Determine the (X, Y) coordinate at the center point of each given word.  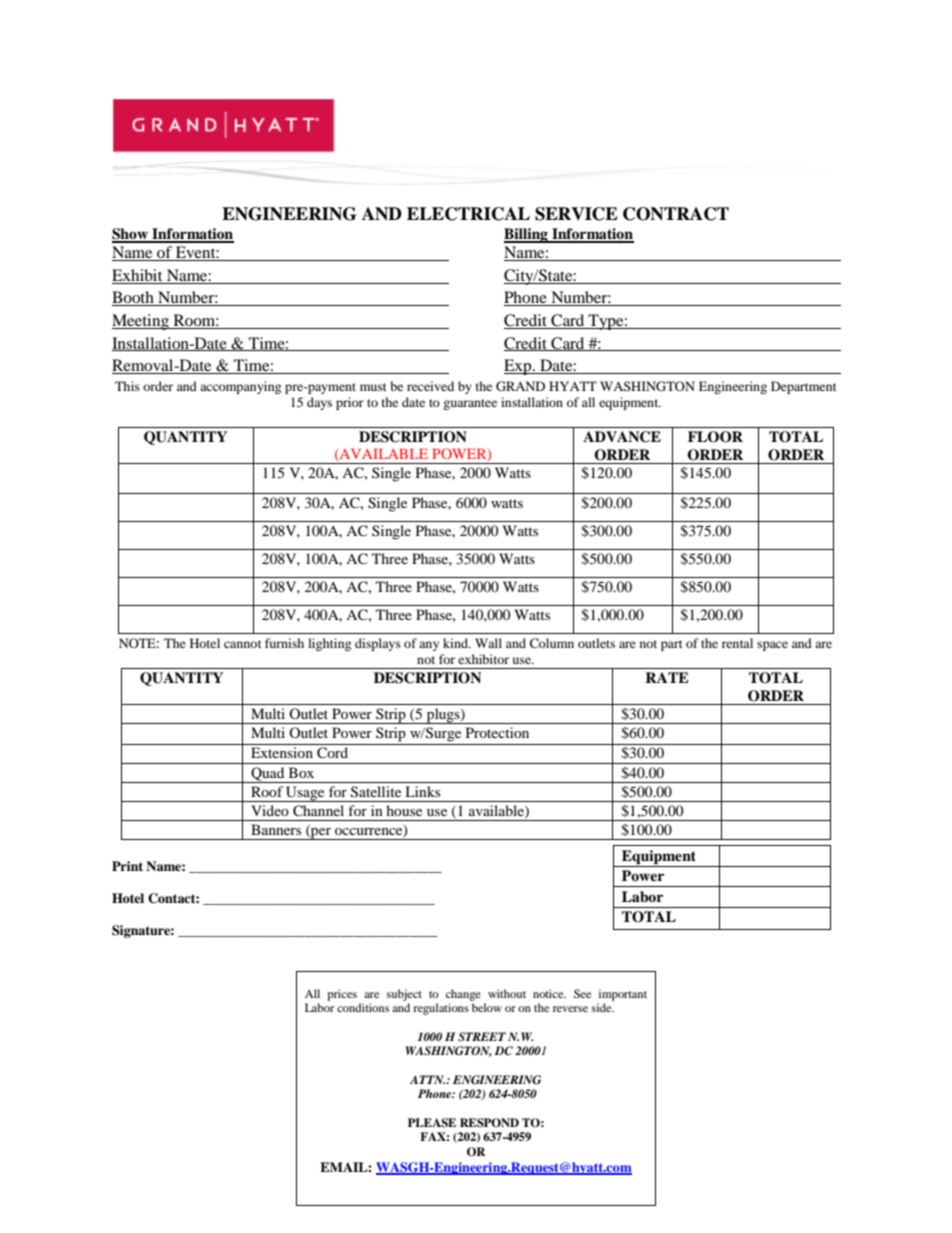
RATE (667, 677)
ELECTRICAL (468, 214)
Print (127, 866)
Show (131, 235)
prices (342, 995)
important (623, 995)
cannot (243, 644)
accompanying (240, 387)
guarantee (470, 404)
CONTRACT (676, 214)
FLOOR (715, 437)
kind (457, 643)
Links (422, 791)
